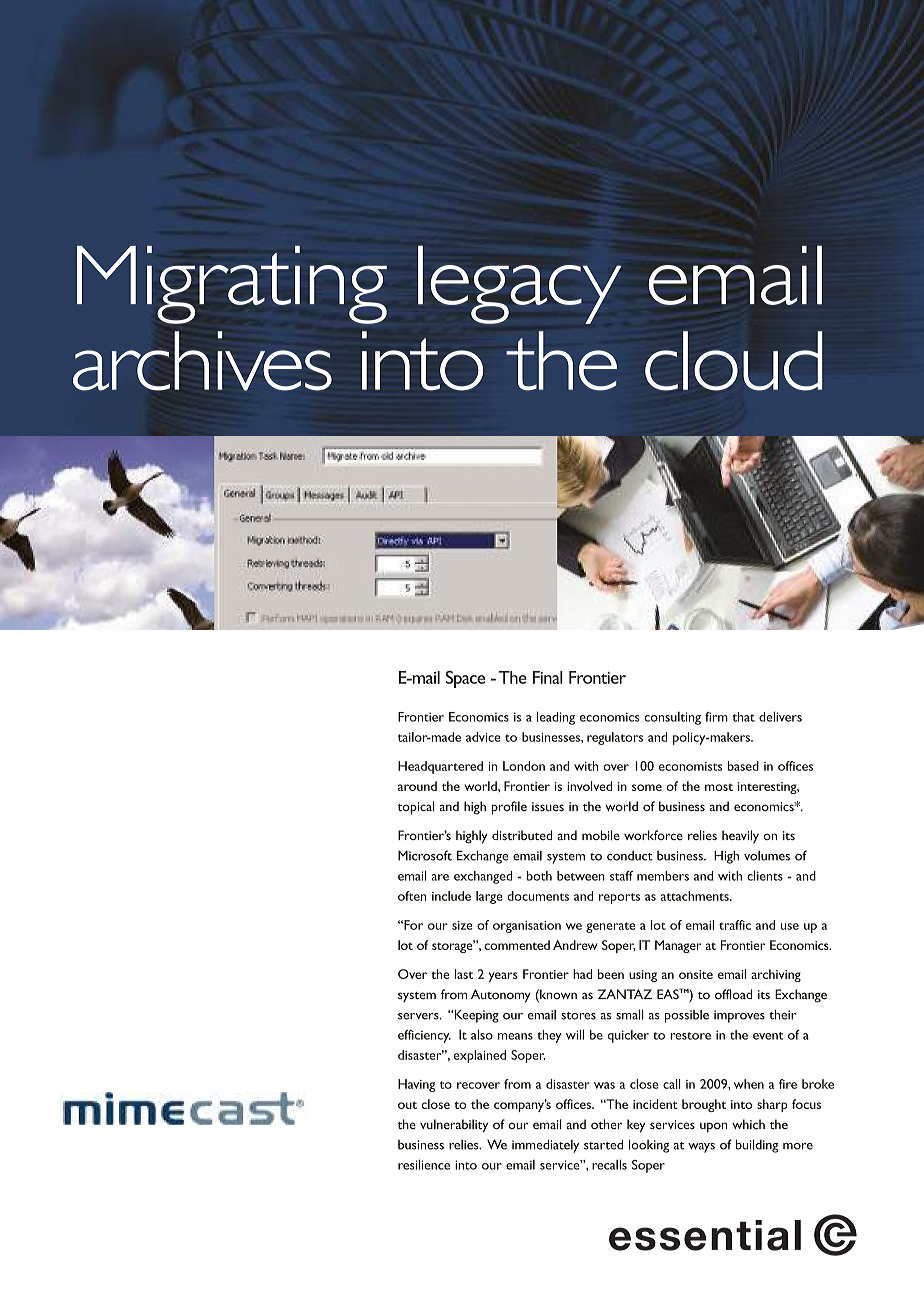  Describe the element at coordinates (232, 285) in the screenshot. I see `Migrating` at that location.
